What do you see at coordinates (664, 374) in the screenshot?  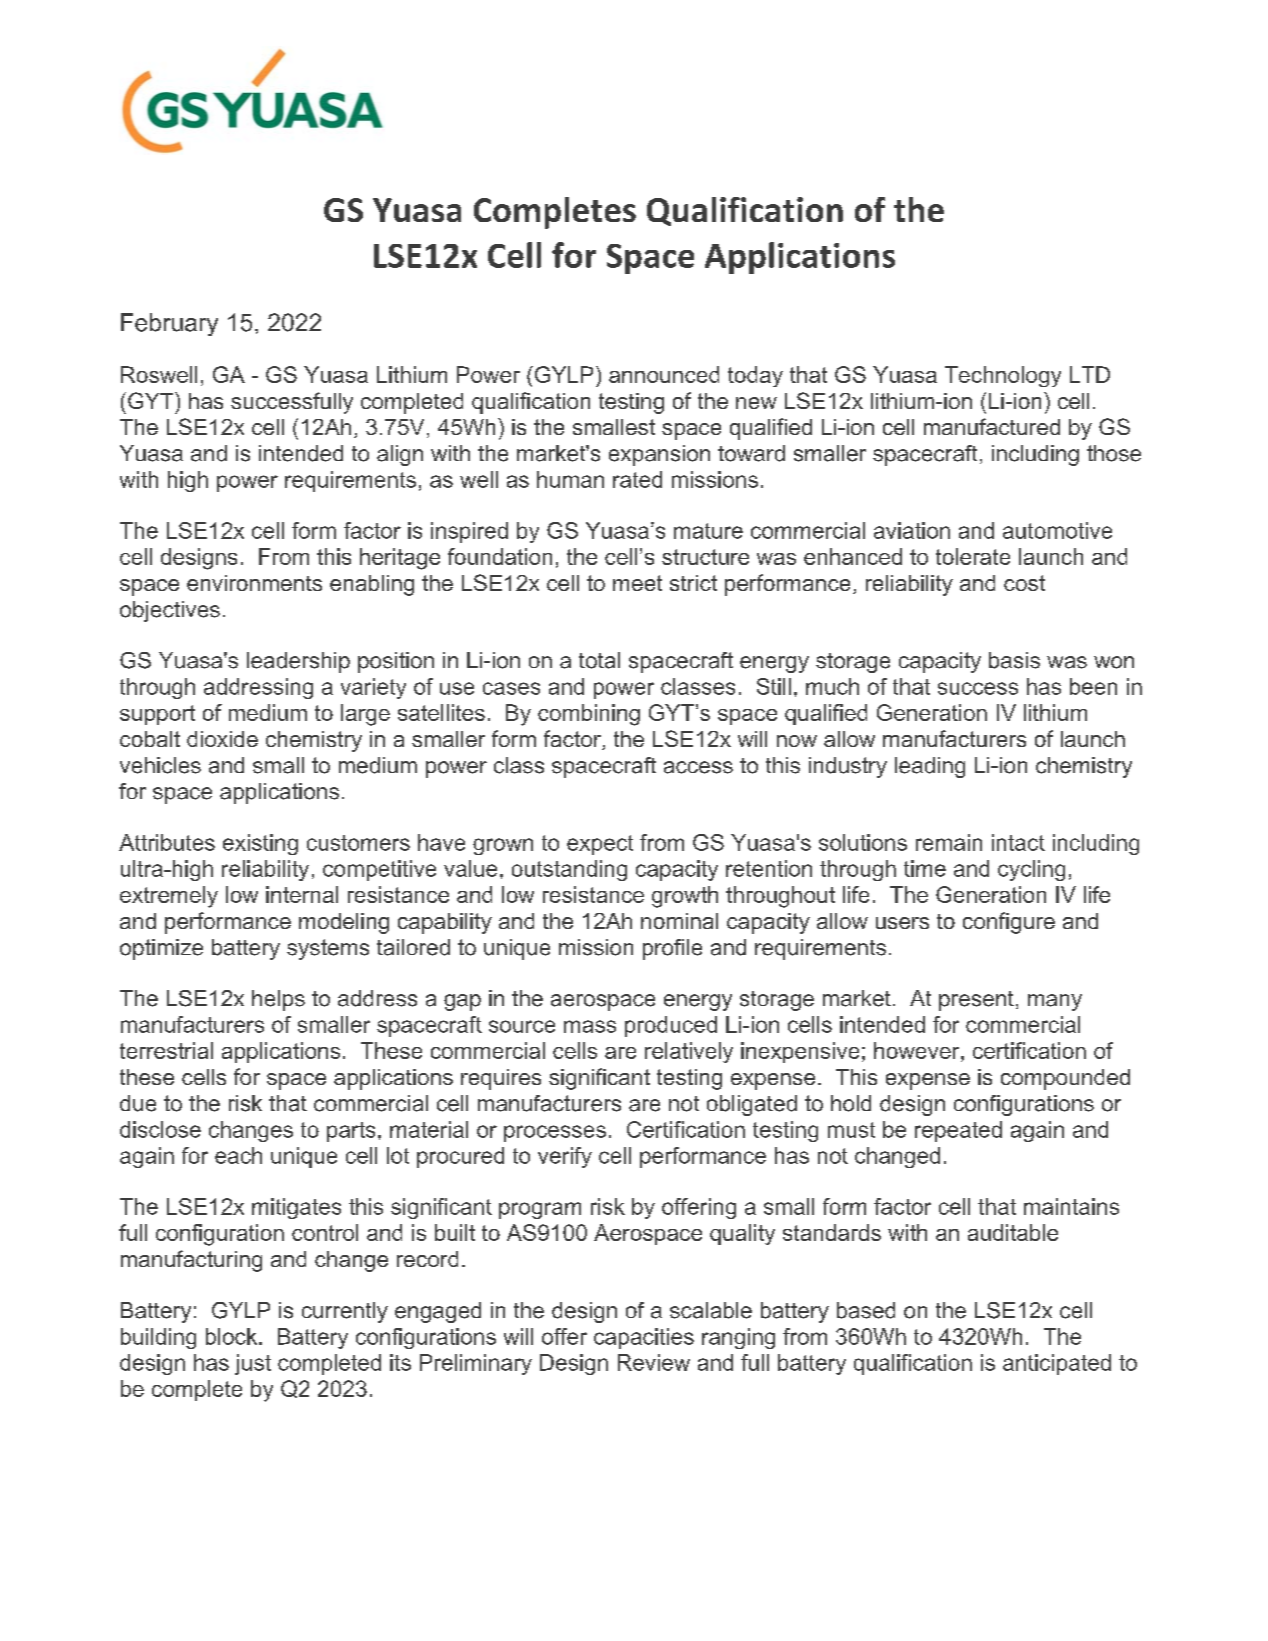 I see `announced` at bounding box center [664, 374].
